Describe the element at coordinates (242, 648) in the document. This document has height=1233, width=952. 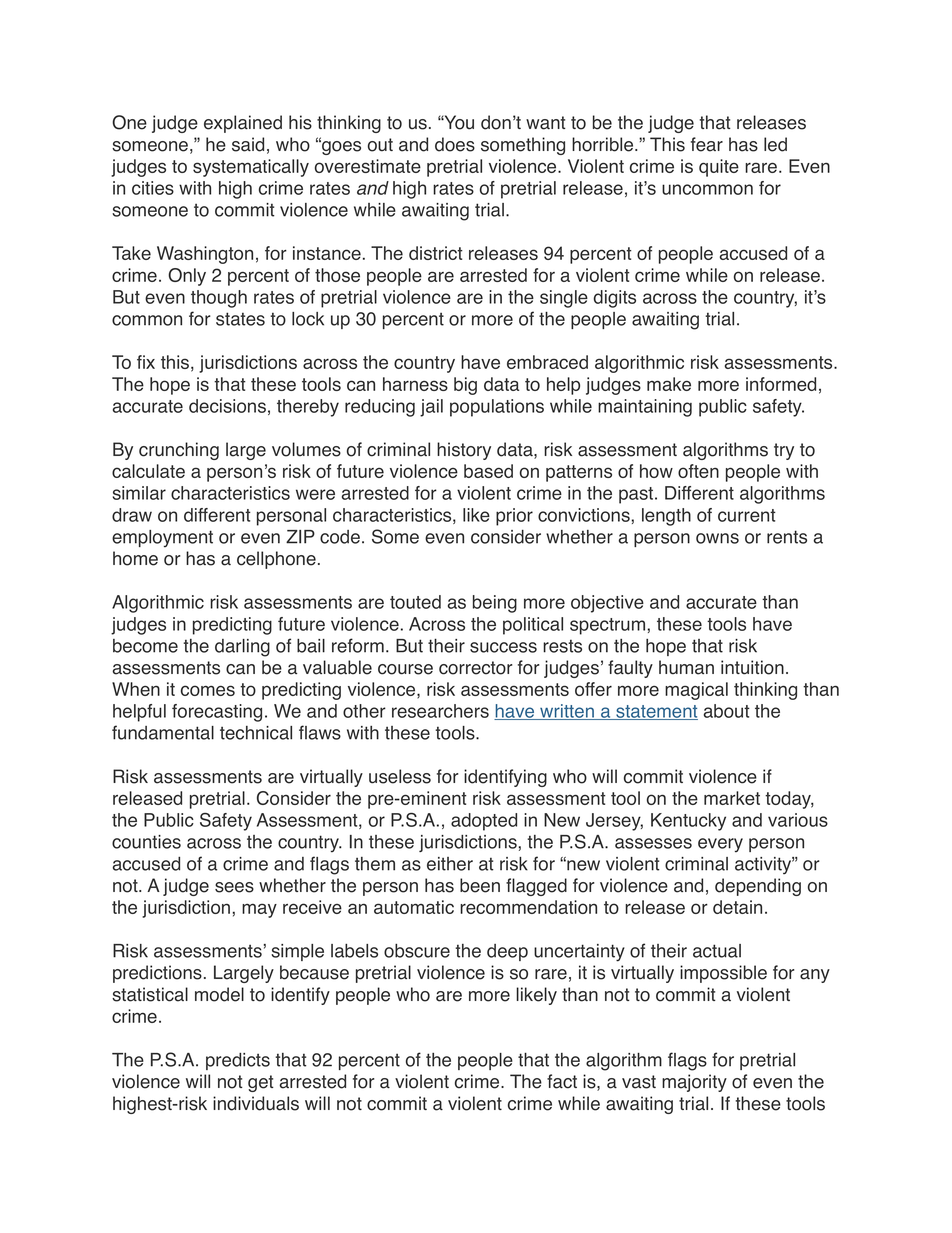
I see `darling` at that location.
